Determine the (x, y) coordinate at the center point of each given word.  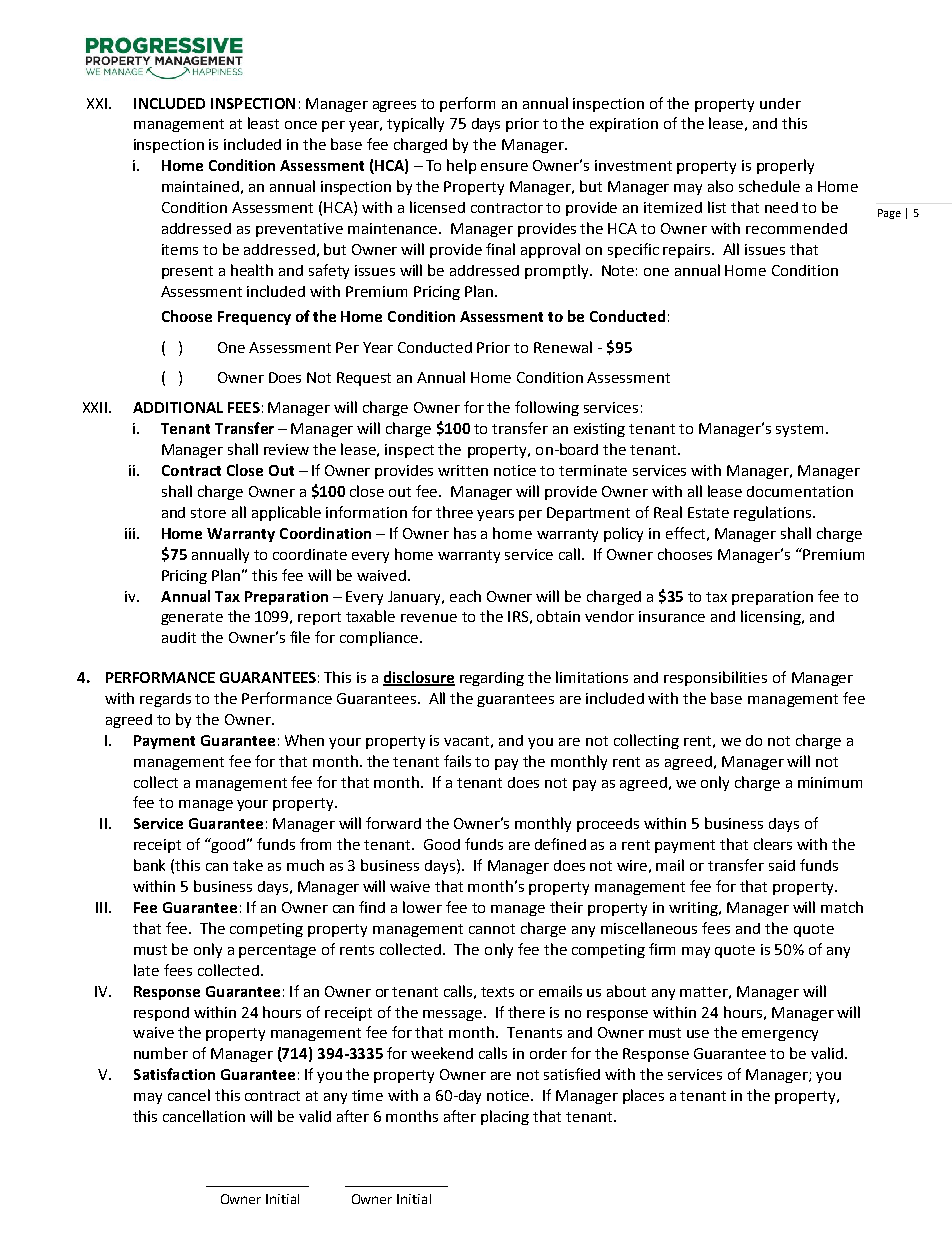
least (263, 123)
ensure (504, 167)
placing (505, 1117)
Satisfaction (174, 1074)
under (780, 103)
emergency (780, 1035)
